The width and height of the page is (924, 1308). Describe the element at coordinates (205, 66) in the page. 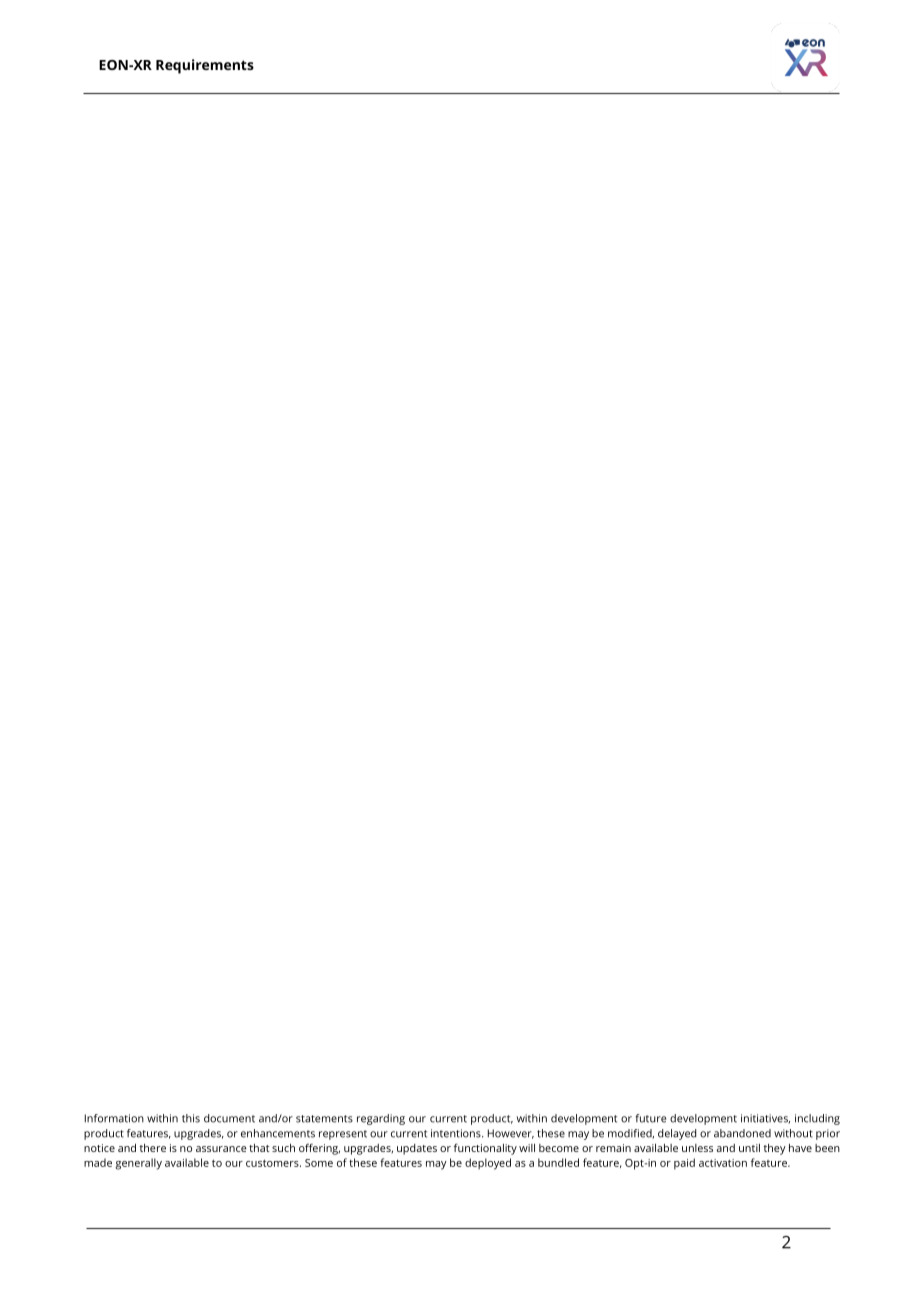

I see `Requirements` at that location.
